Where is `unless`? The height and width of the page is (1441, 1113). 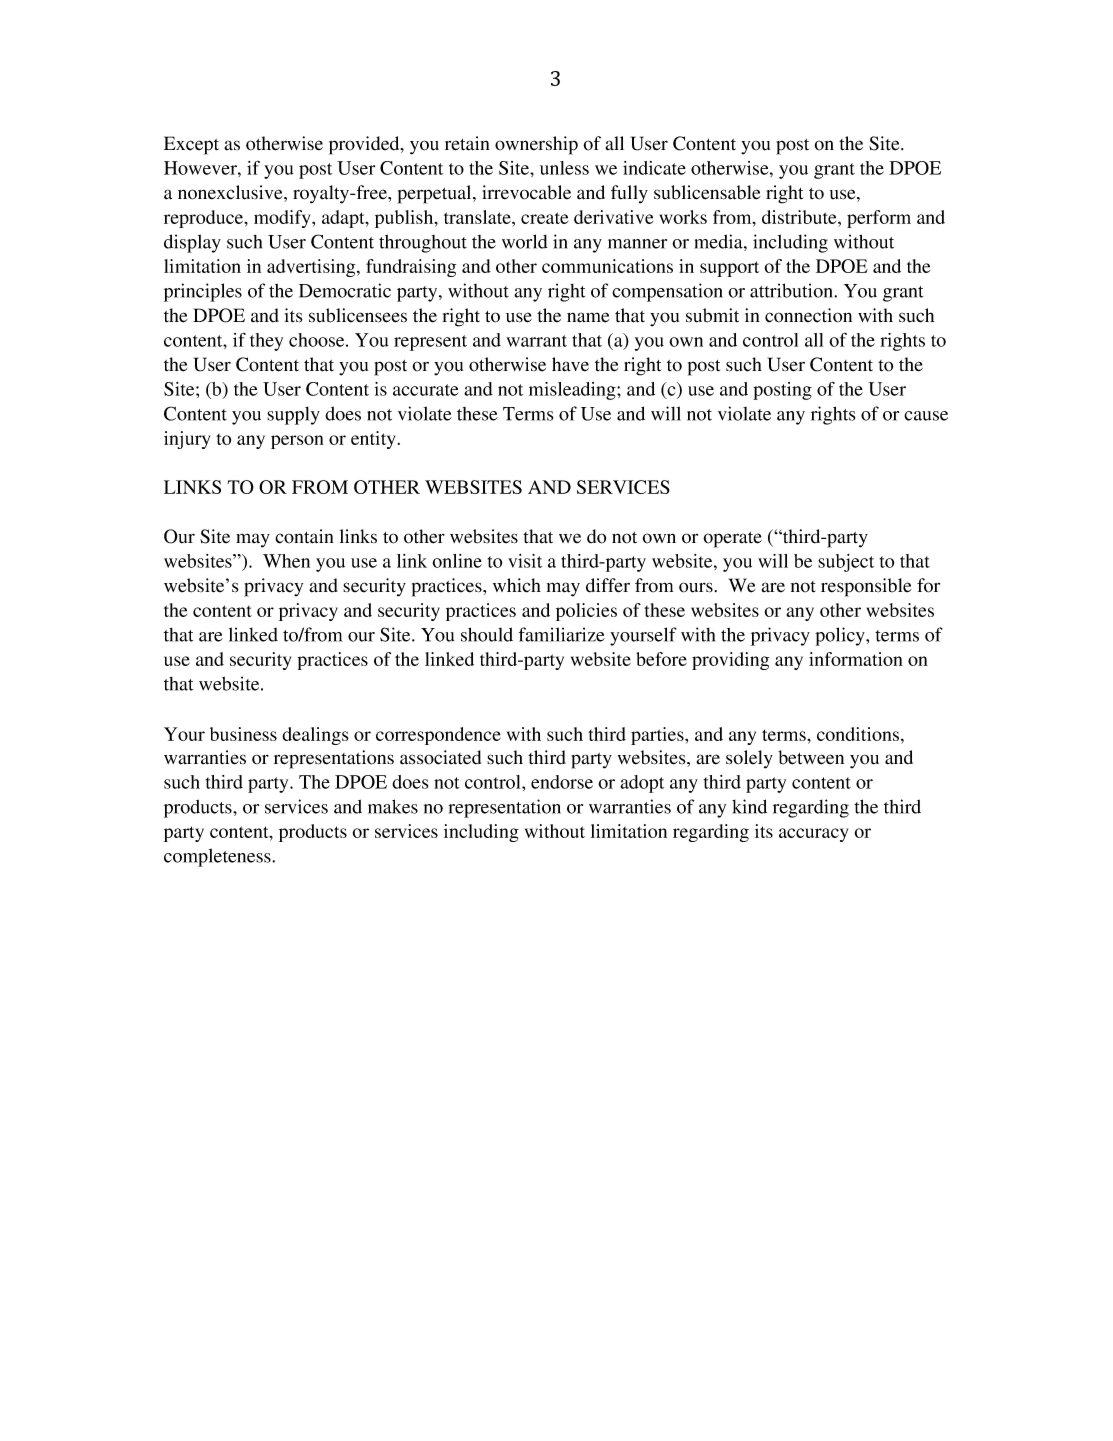 unless is located at coordinates (564, 168).
